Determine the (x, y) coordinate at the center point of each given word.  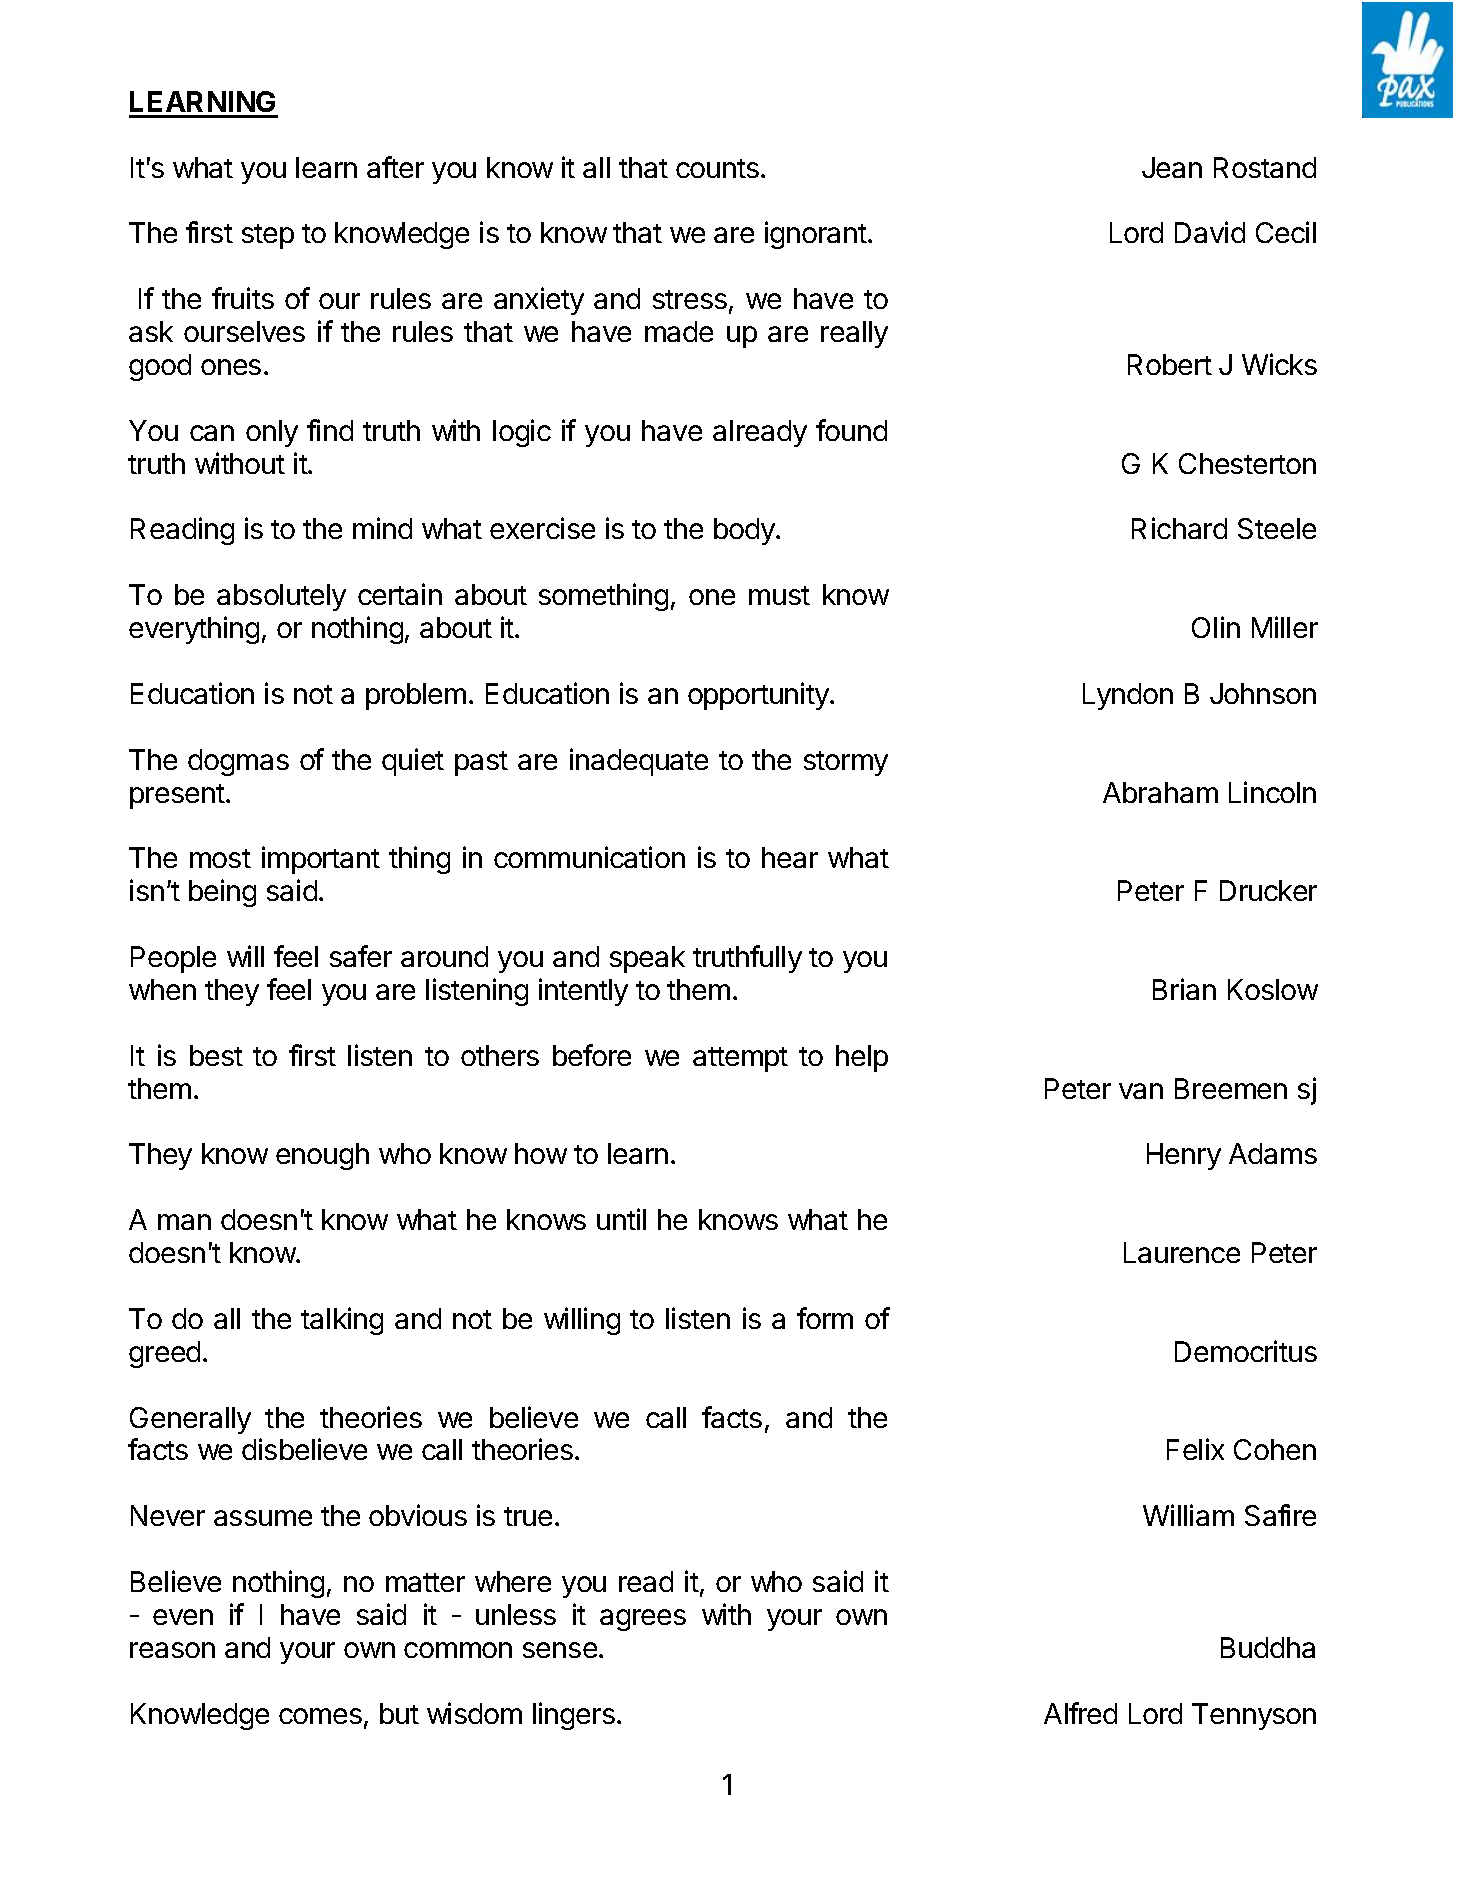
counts (717, 168)
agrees (643, 1620)
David (1210, 232)
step (268, 236)
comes (320, 1716)
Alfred (1080, 1713)
